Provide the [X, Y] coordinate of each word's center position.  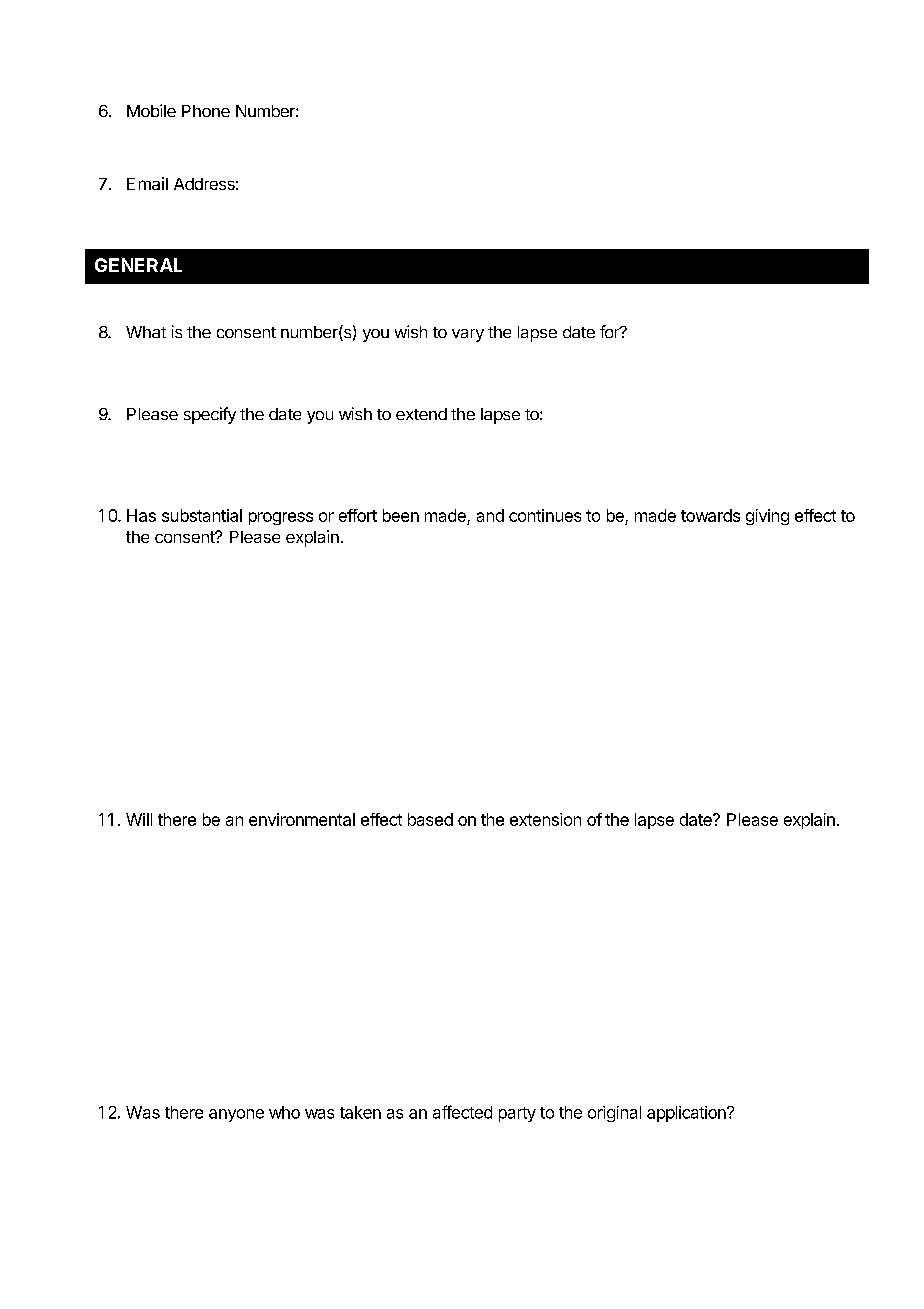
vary [468, 335]
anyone [236, 1115]
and [490, 515]
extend [421, 414]
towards [710, 515]
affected [462, 1112]
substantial [202, 515]
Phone [206, 111]
